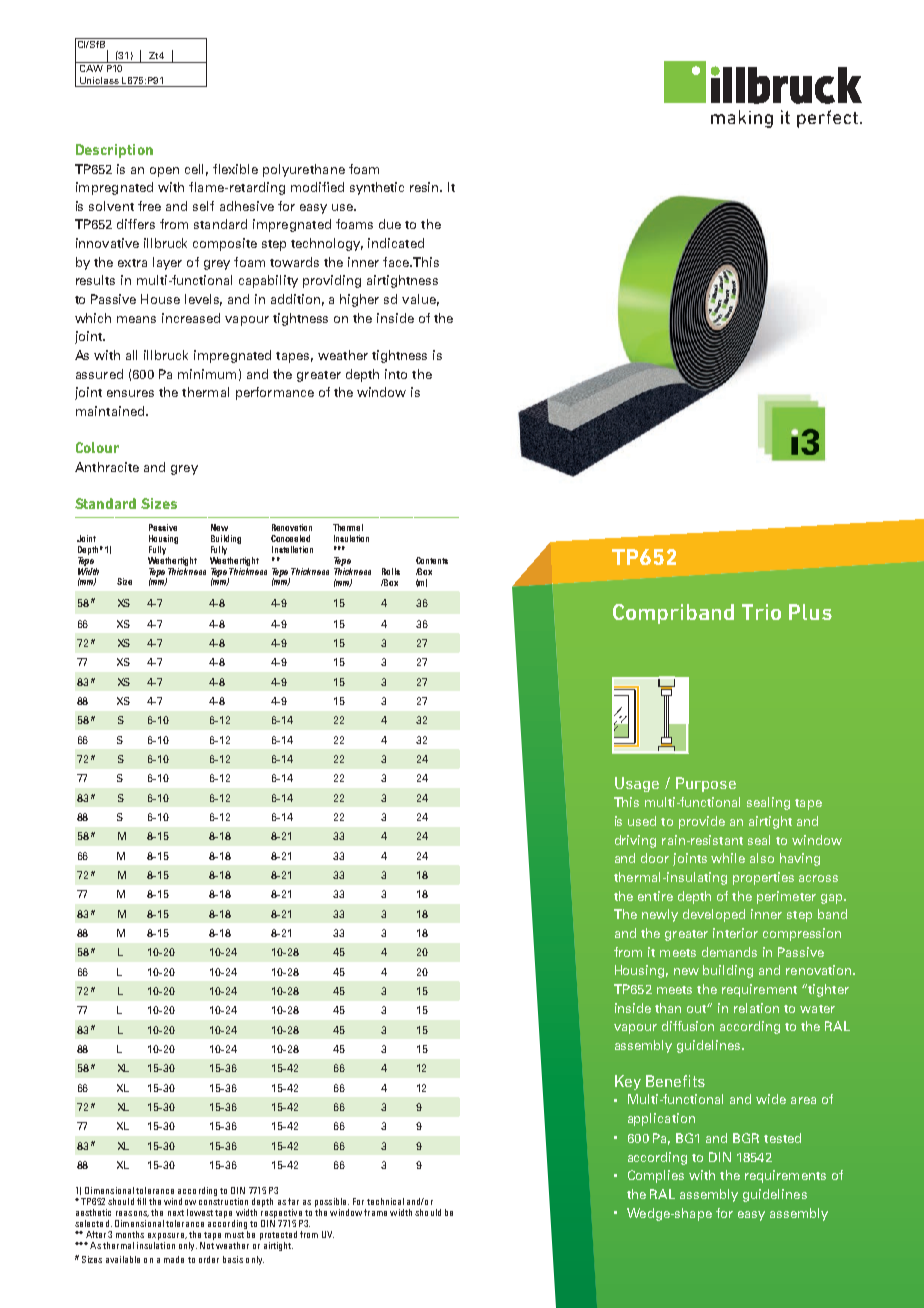  Describe the element at coordinates (164, 172) in the page. I see `open` at that location.
